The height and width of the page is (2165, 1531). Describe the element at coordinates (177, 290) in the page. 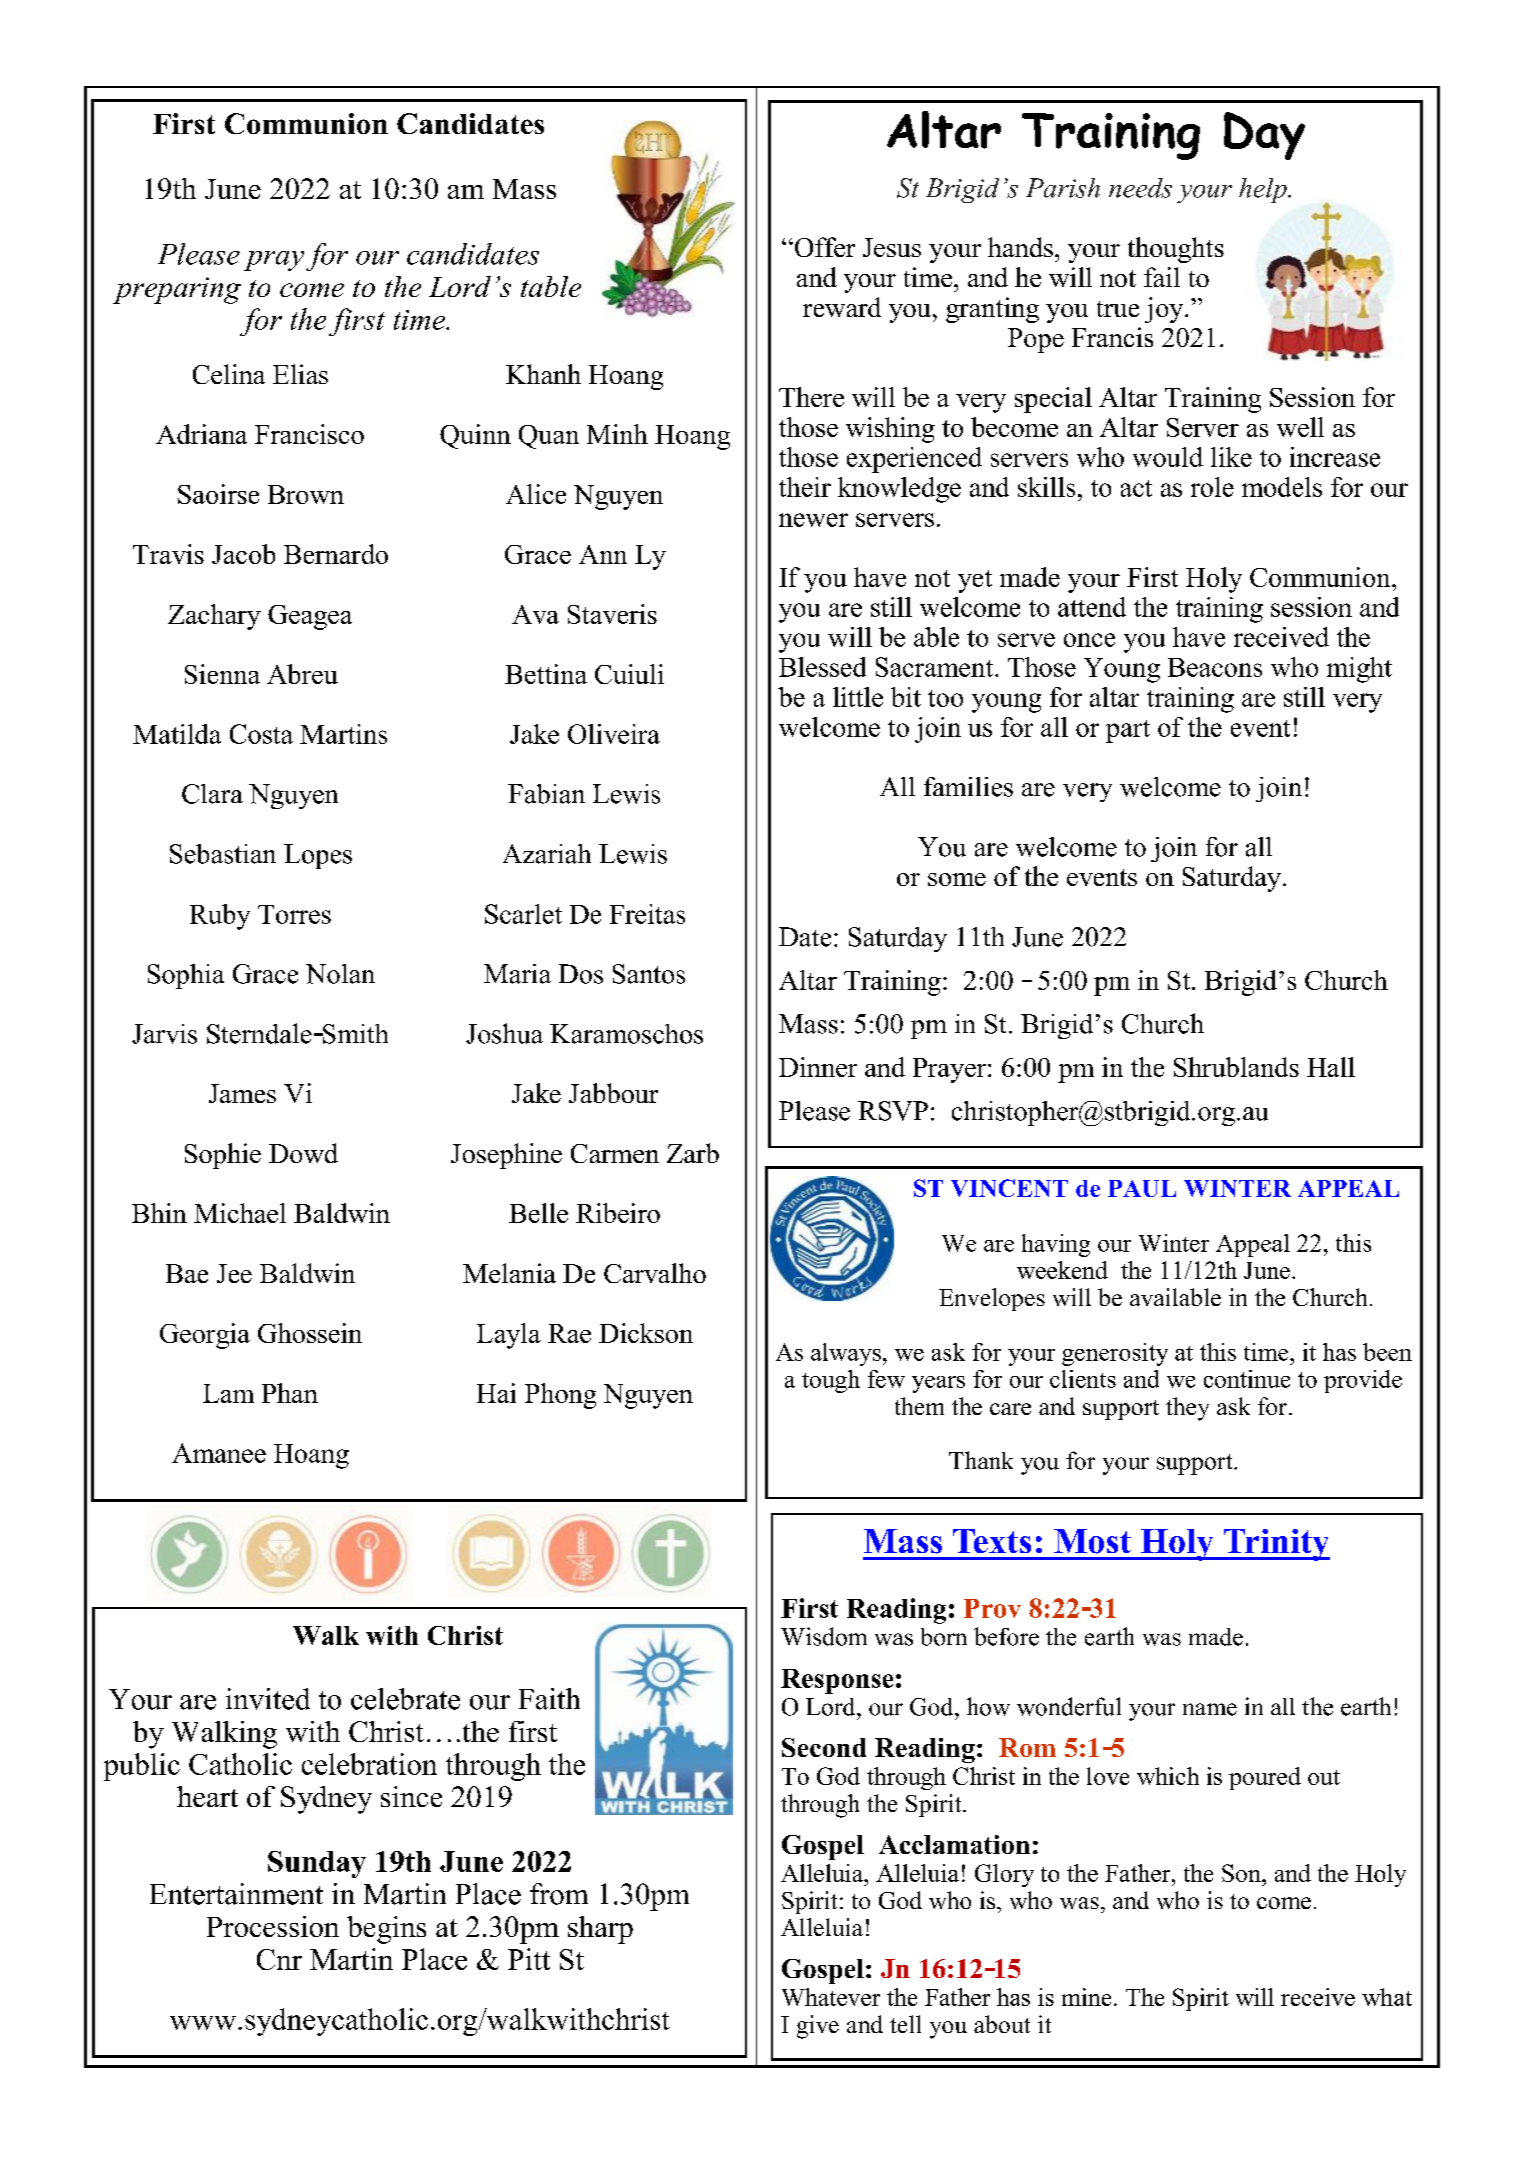

I see `preparing` at that location.
